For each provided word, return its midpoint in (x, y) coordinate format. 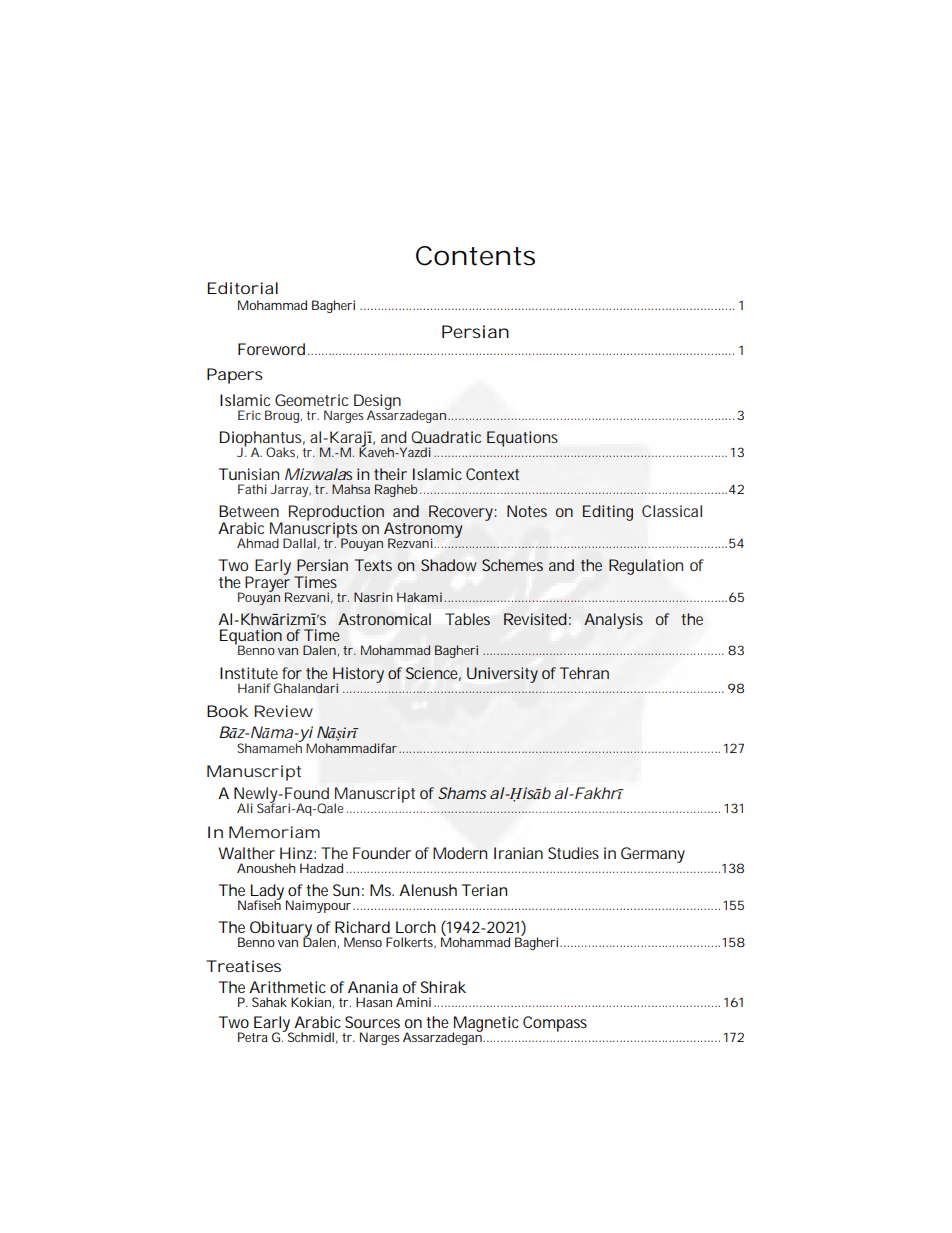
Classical (672, 511)
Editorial (242, 288)
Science (433, 674)
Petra (253, 1037)
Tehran (584, 673)
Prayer (268, 584)
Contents (475, 256)
